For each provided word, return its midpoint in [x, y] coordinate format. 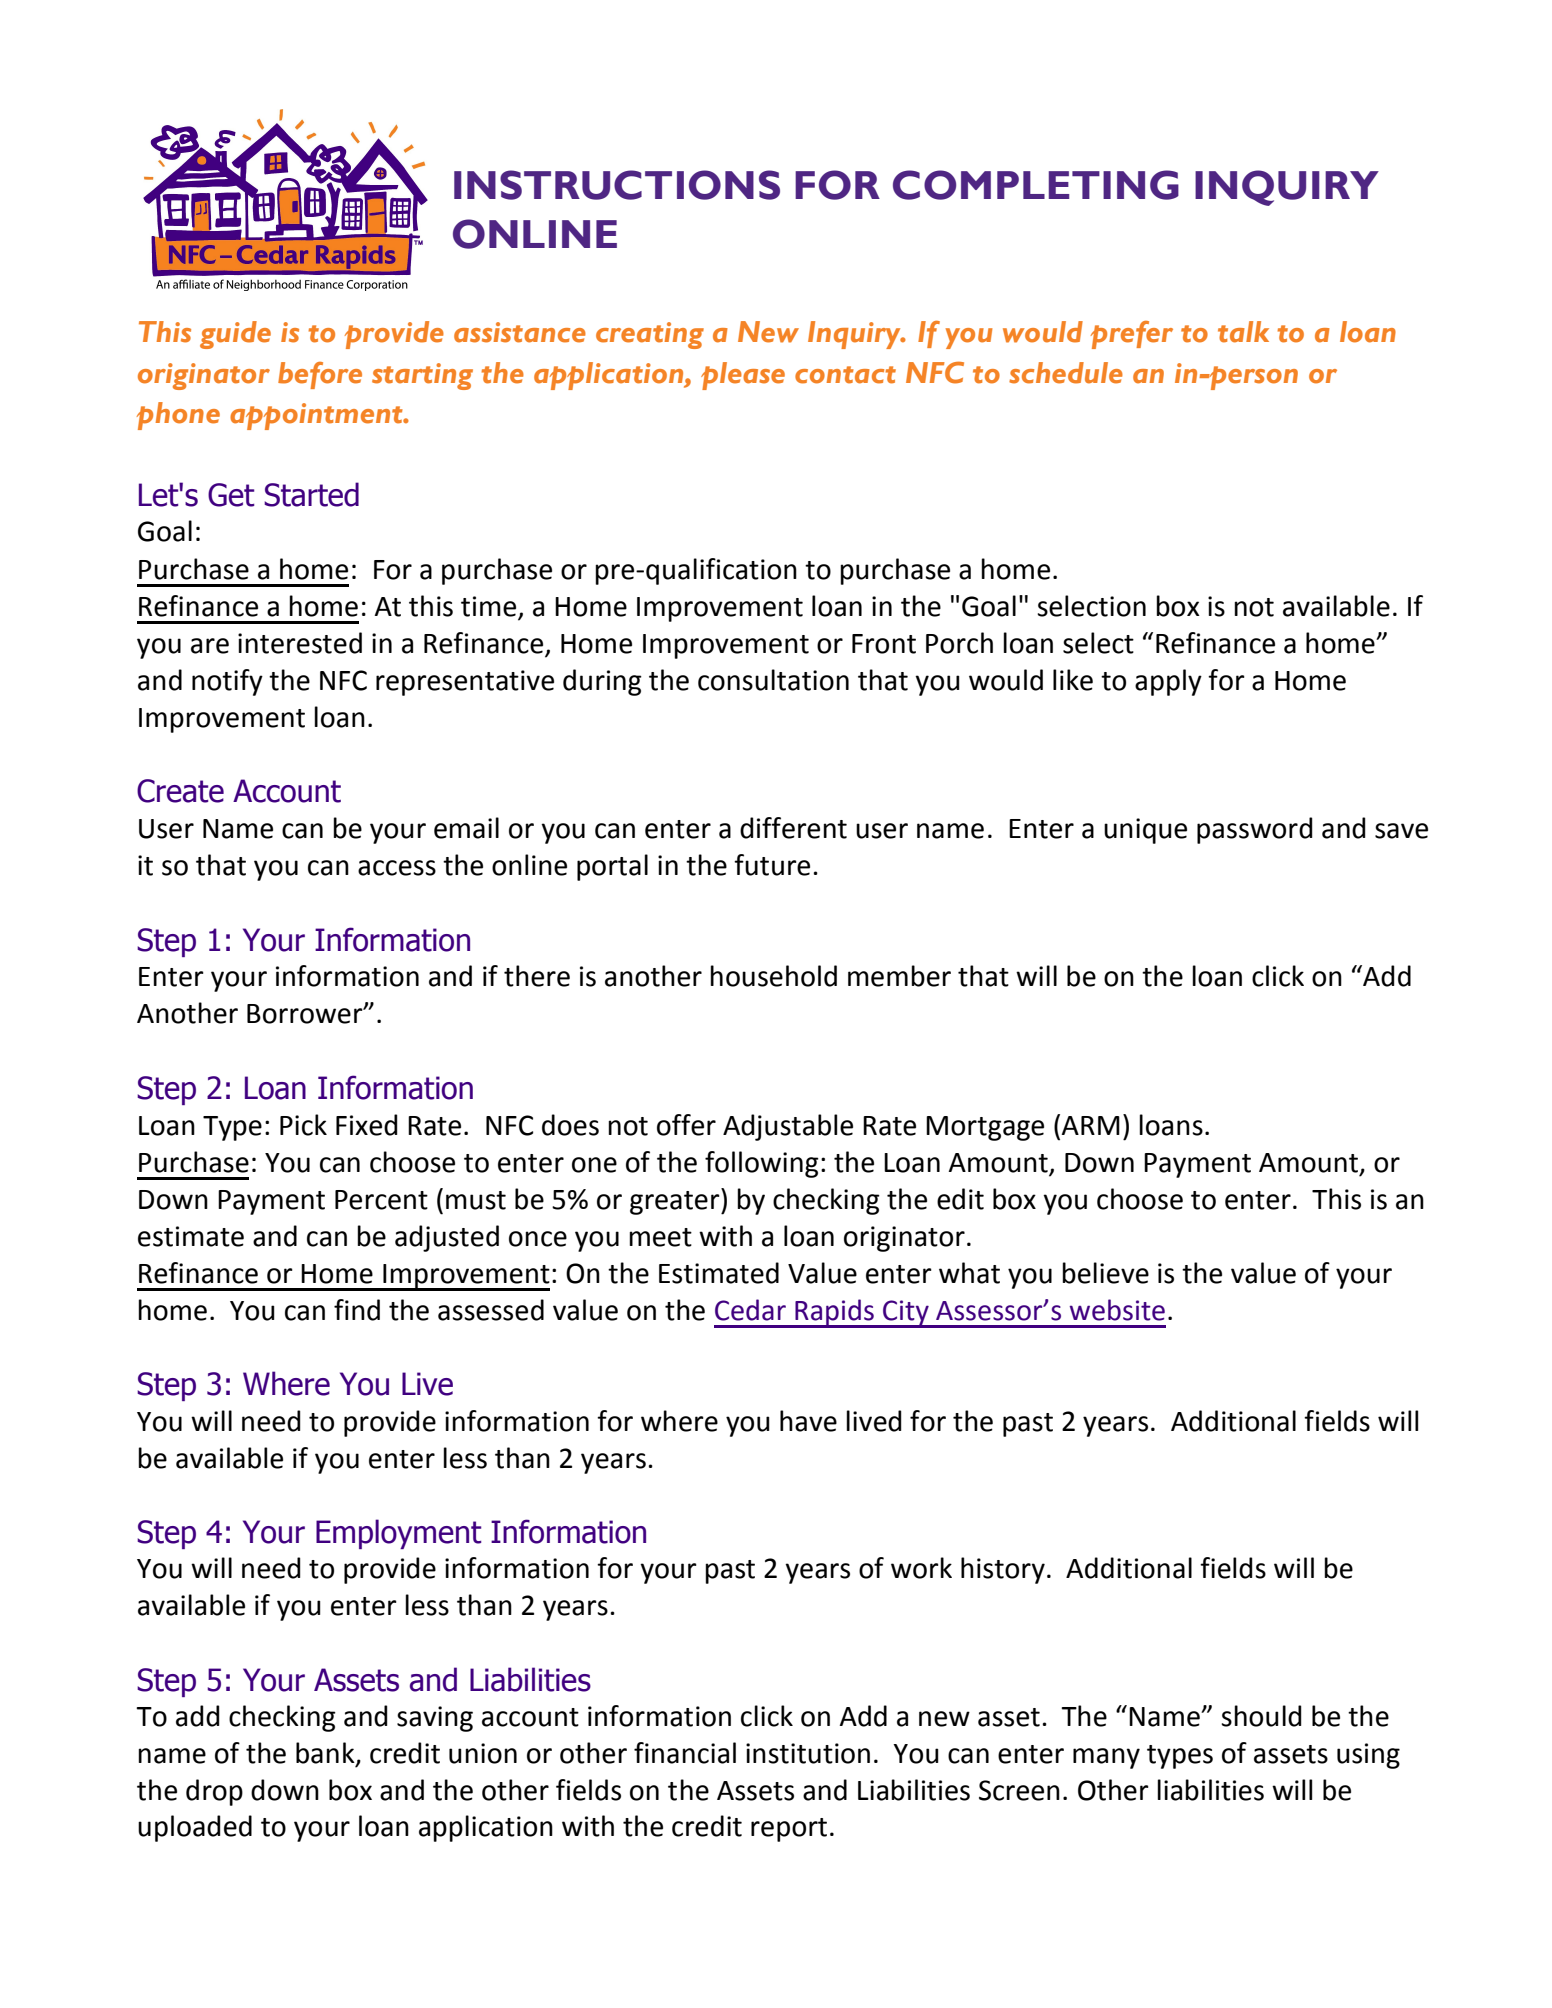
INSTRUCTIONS [617, 185]
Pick [303, 1125]
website [1117, 1310]
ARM [1091, 1125]
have [808, 1421]
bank [326, 1753]
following [762, 1164]
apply [1168, 682]
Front [884, 644]
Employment [398, 1534]
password [1255, 830]
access [397, 868]
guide [235, 335]
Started [311, 494]
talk [1243, 332]
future [772, 865]
